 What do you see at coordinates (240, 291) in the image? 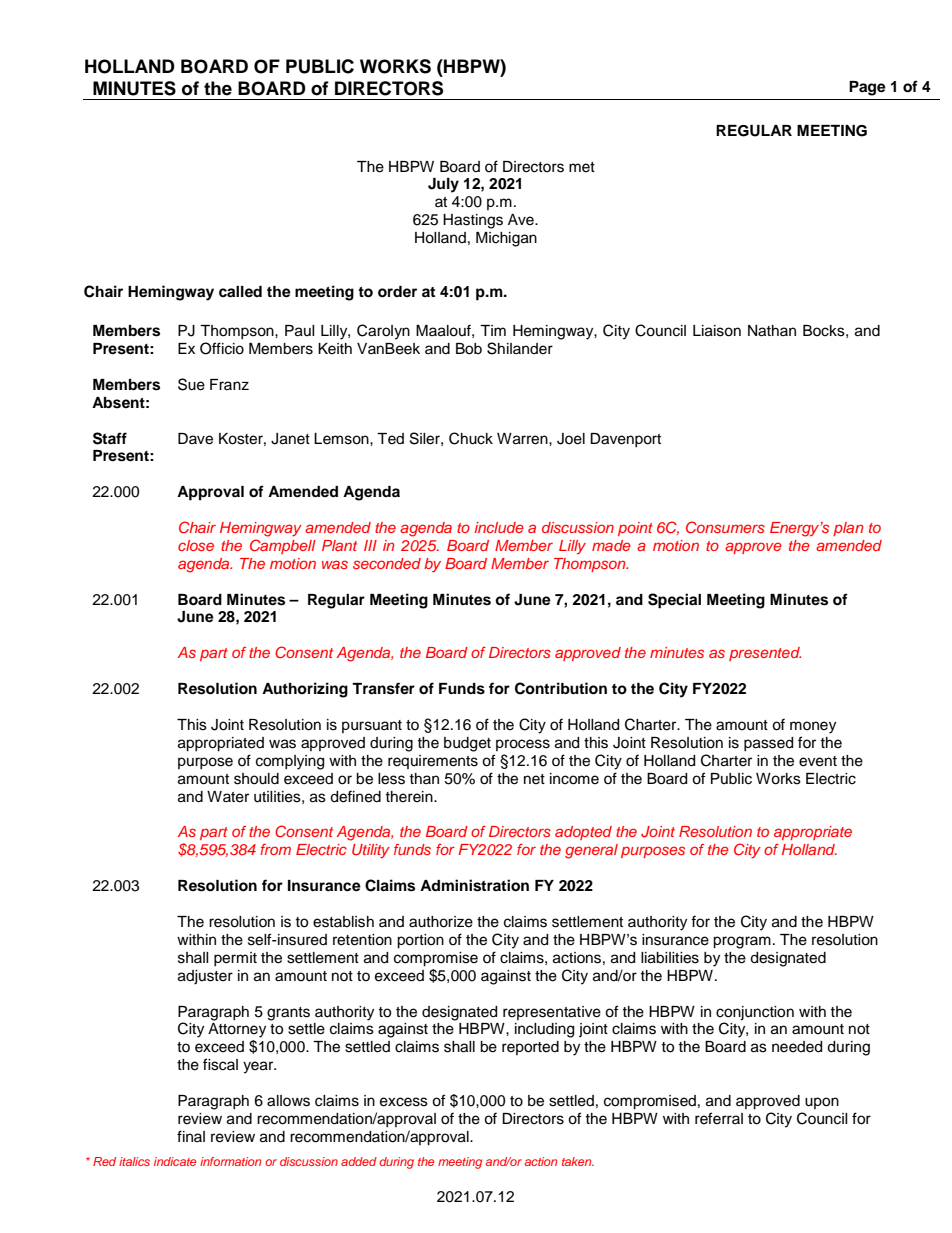
I see `called` at bounding box center [240, 291].
